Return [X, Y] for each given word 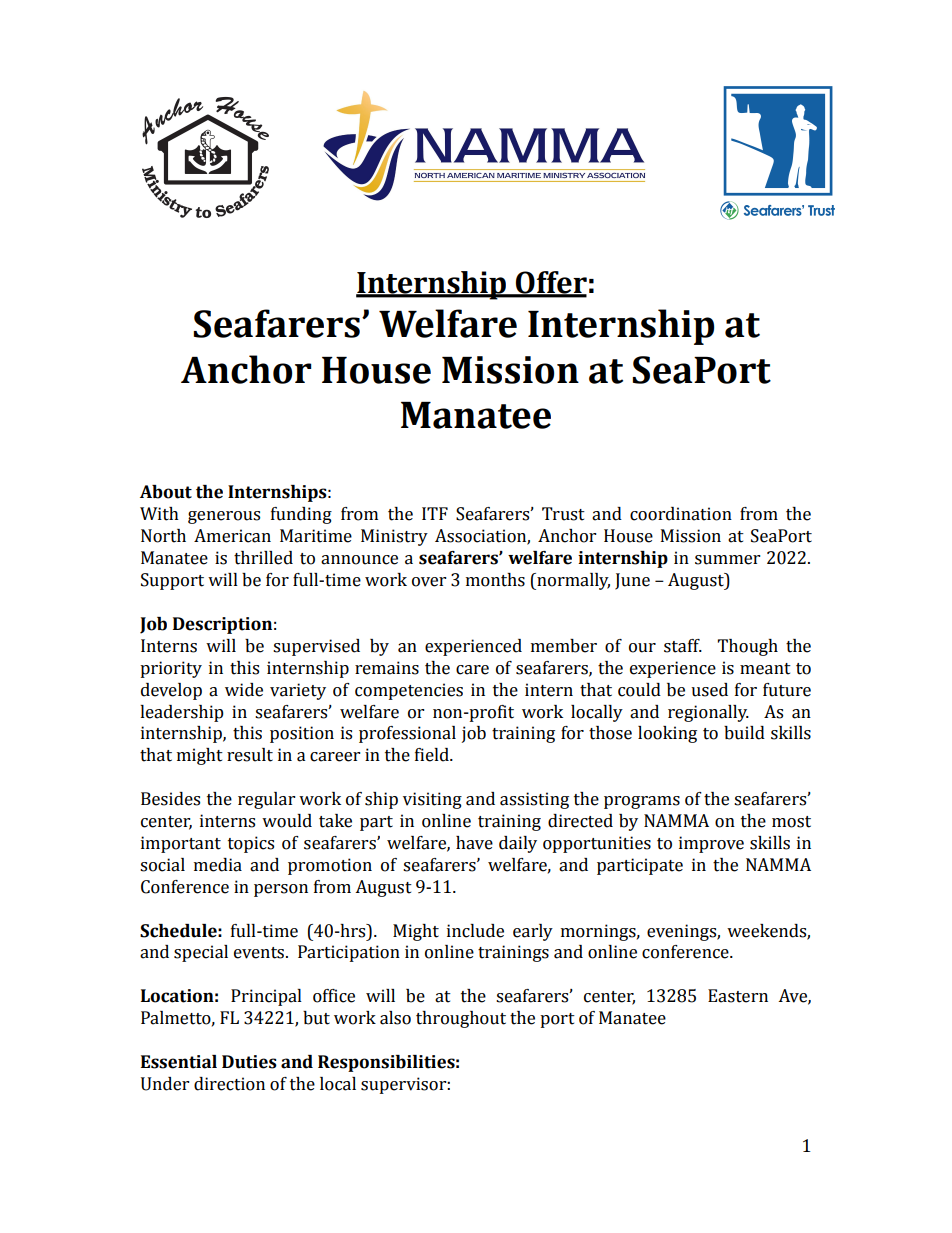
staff [683, 646]
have [474, 843]
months [495, 580]
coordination [681, 514]
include [475, 931]
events [260, 953]
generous [224, 517]
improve [711, 844]
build [744, 733]
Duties [249, 1062]
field [433, 755]
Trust [563, 514]
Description [222, 625]
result [250, 755]
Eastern [738, 996]
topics [251, 844]
